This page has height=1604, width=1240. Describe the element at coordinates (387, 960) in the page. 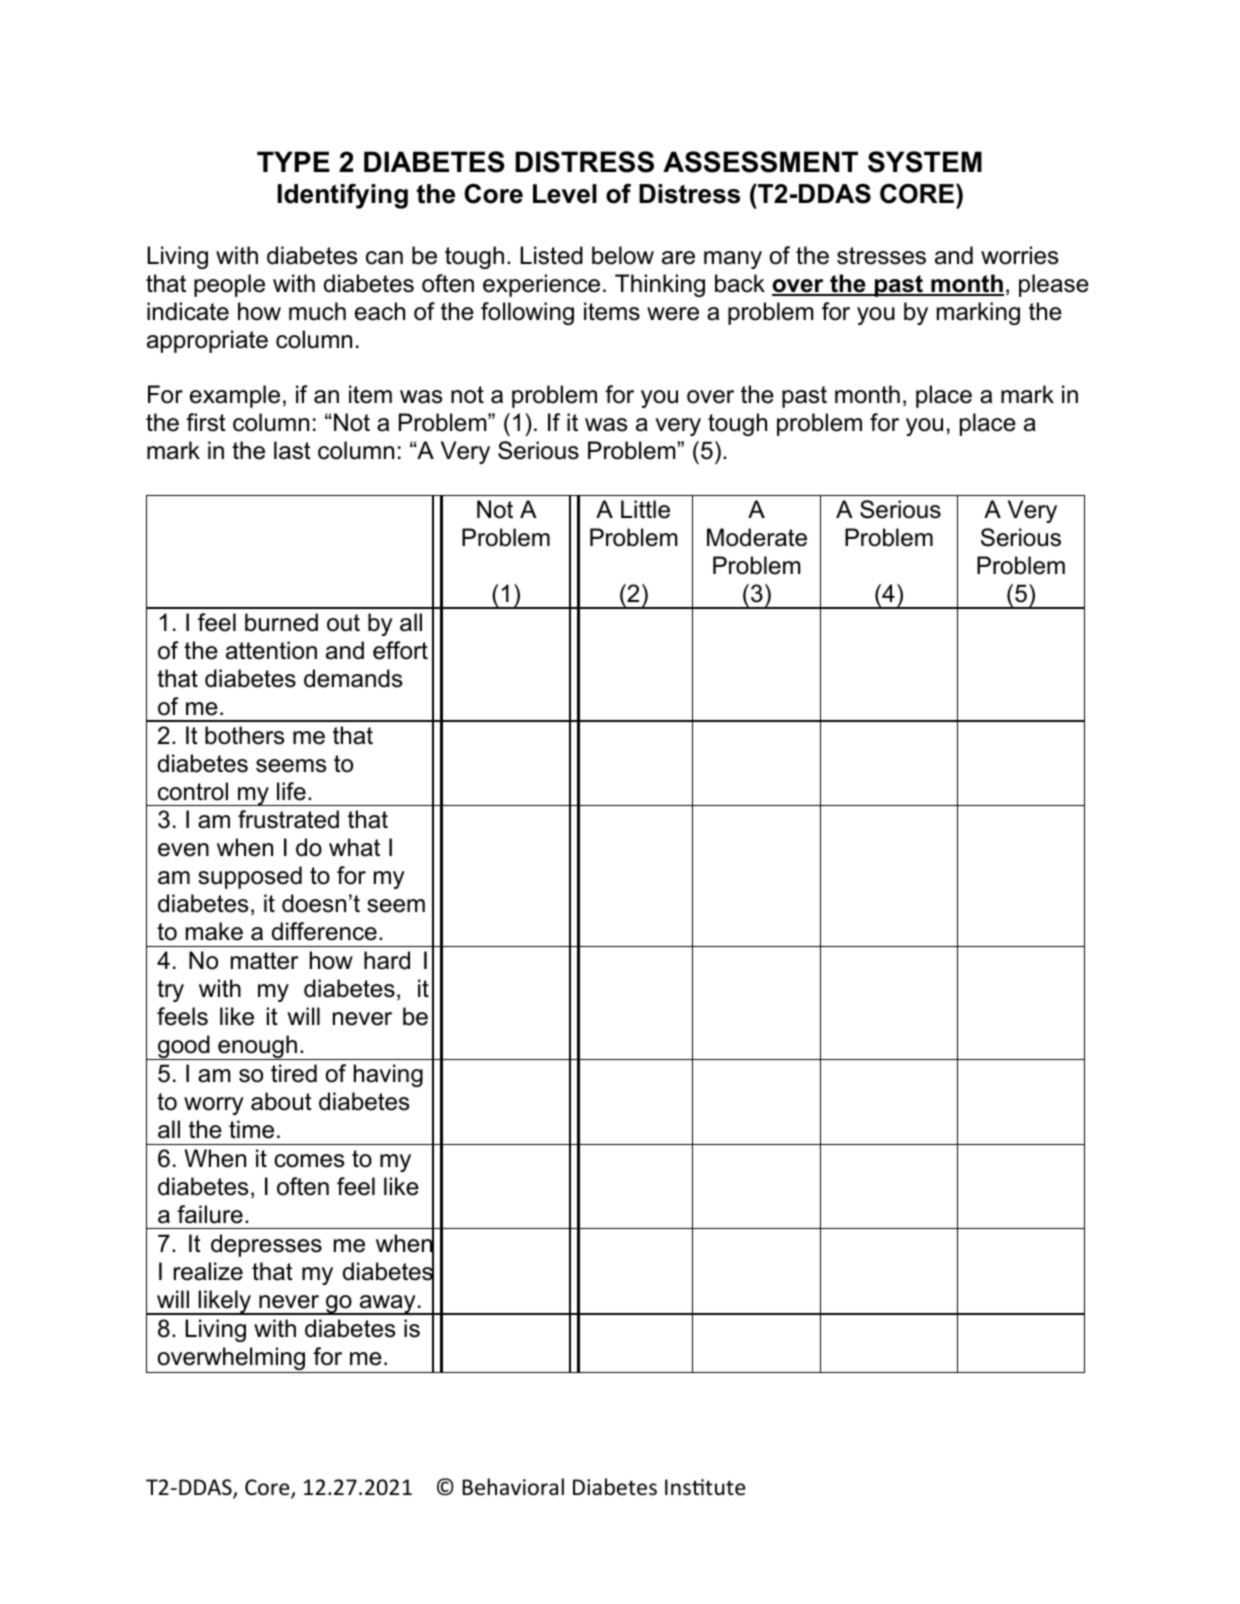

I see `hard` at that location.
